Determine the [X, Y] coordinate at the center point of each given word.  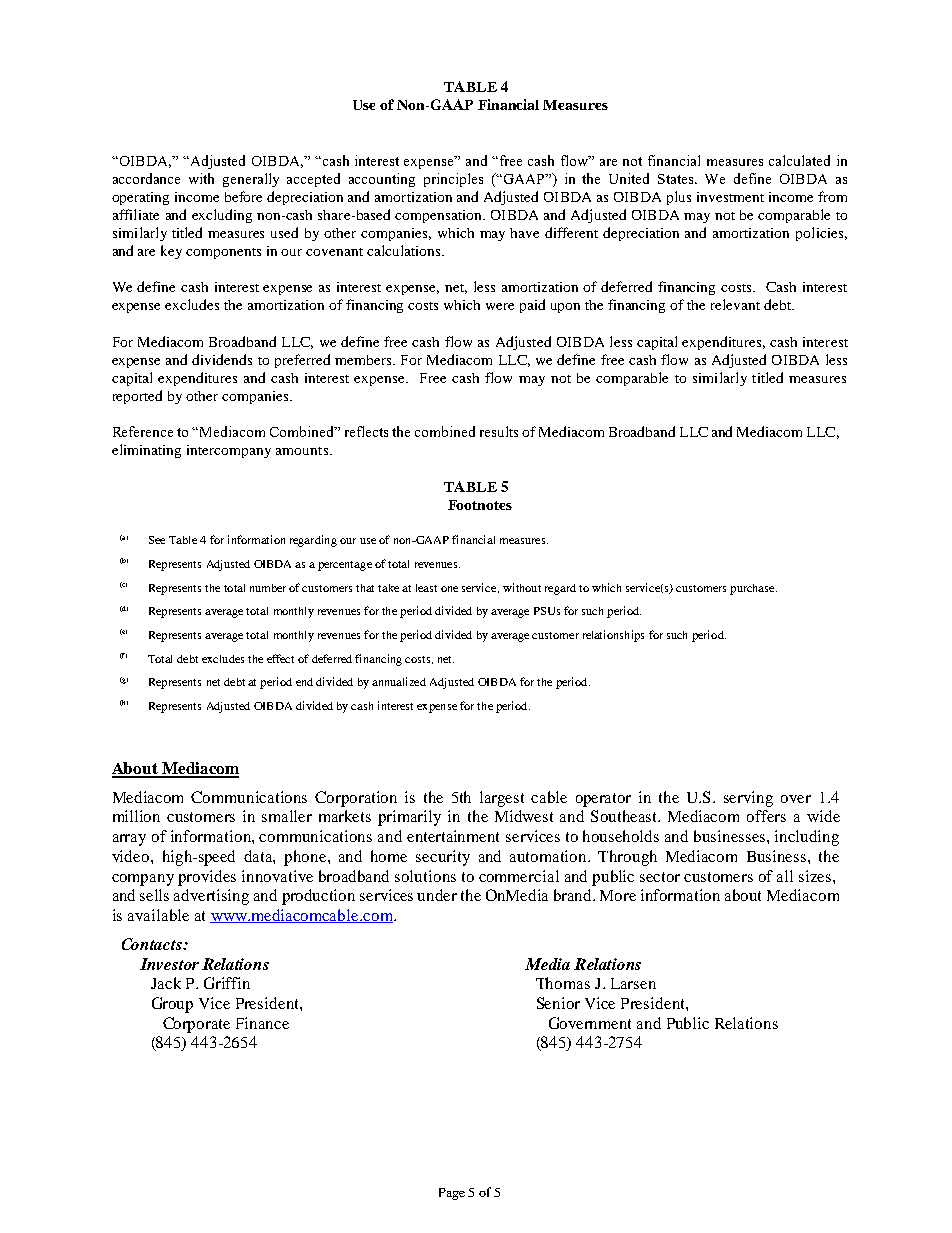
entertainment [453, 836]
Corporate [196, 1025]
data [259, 857]
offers [766, 816]
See [157, 540]
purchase [753, 589]
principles [453, 180]
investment [730, 197]
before [243, 196]
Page [452, 1194]
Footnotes [480, 505]
